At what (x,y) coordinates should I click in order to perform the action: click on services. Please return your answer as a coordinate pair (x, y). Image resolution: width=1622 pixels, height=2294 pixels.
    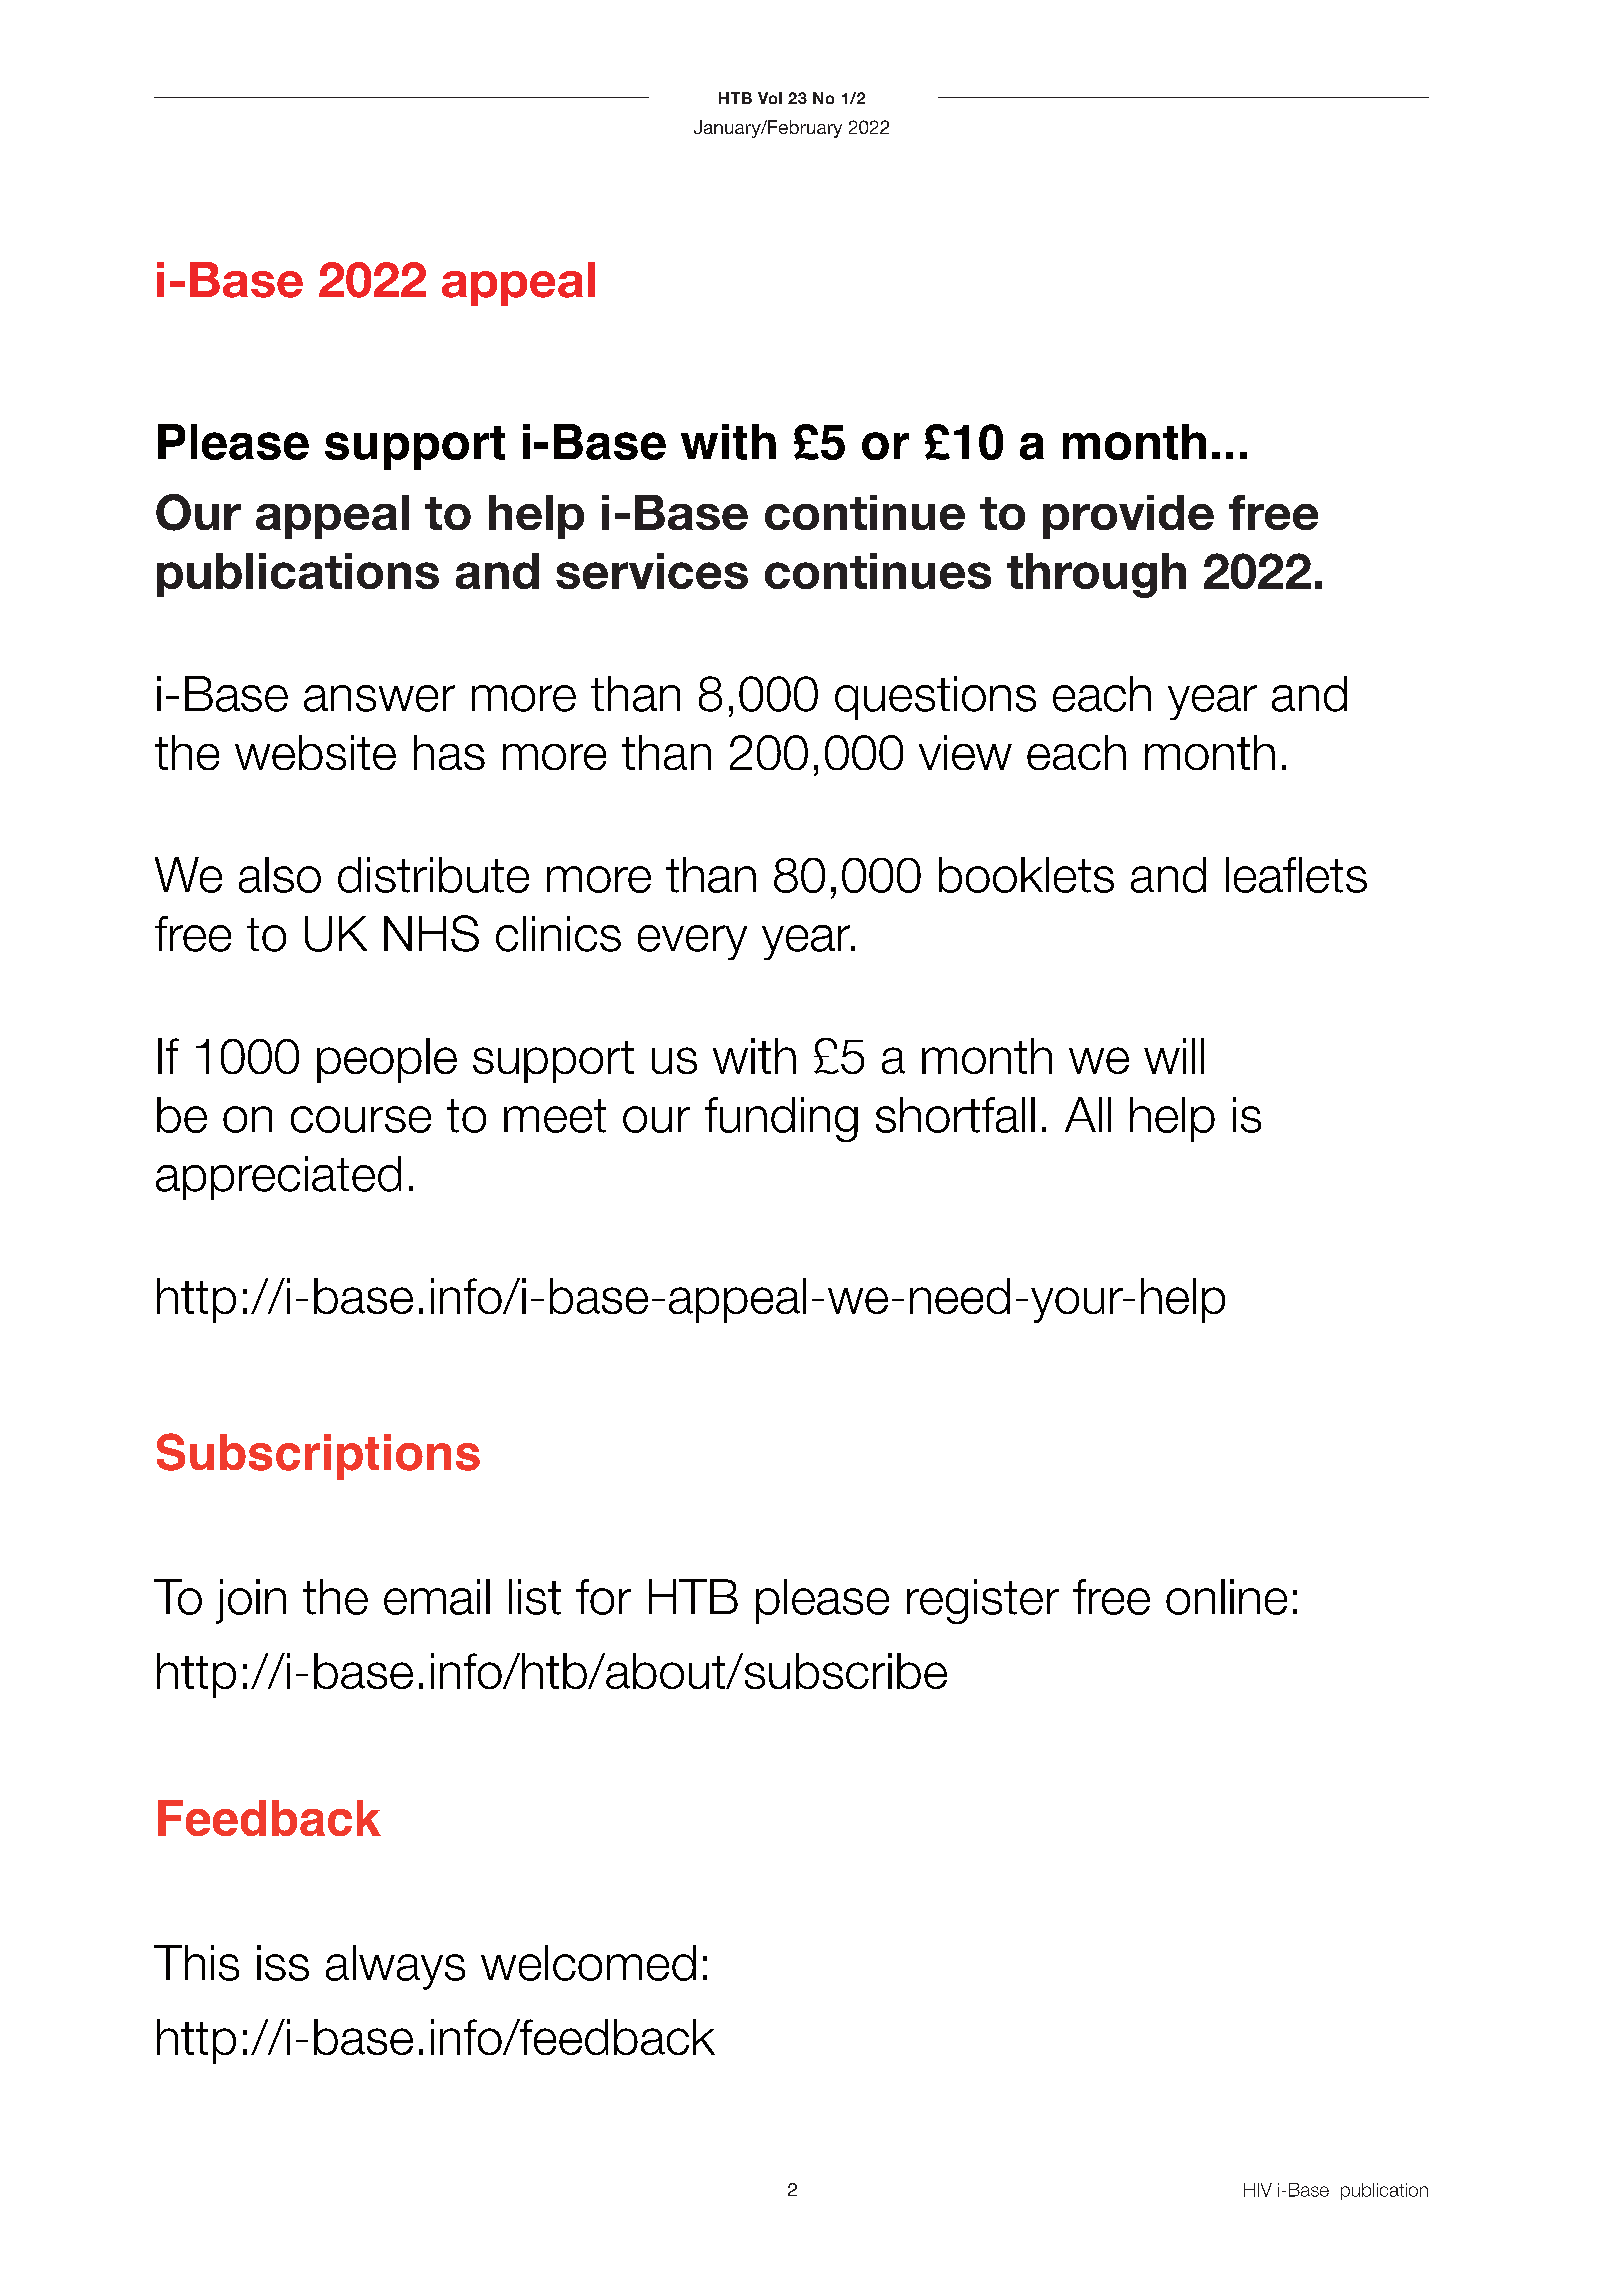
    Looking at the image, I should click on (652, 571).
